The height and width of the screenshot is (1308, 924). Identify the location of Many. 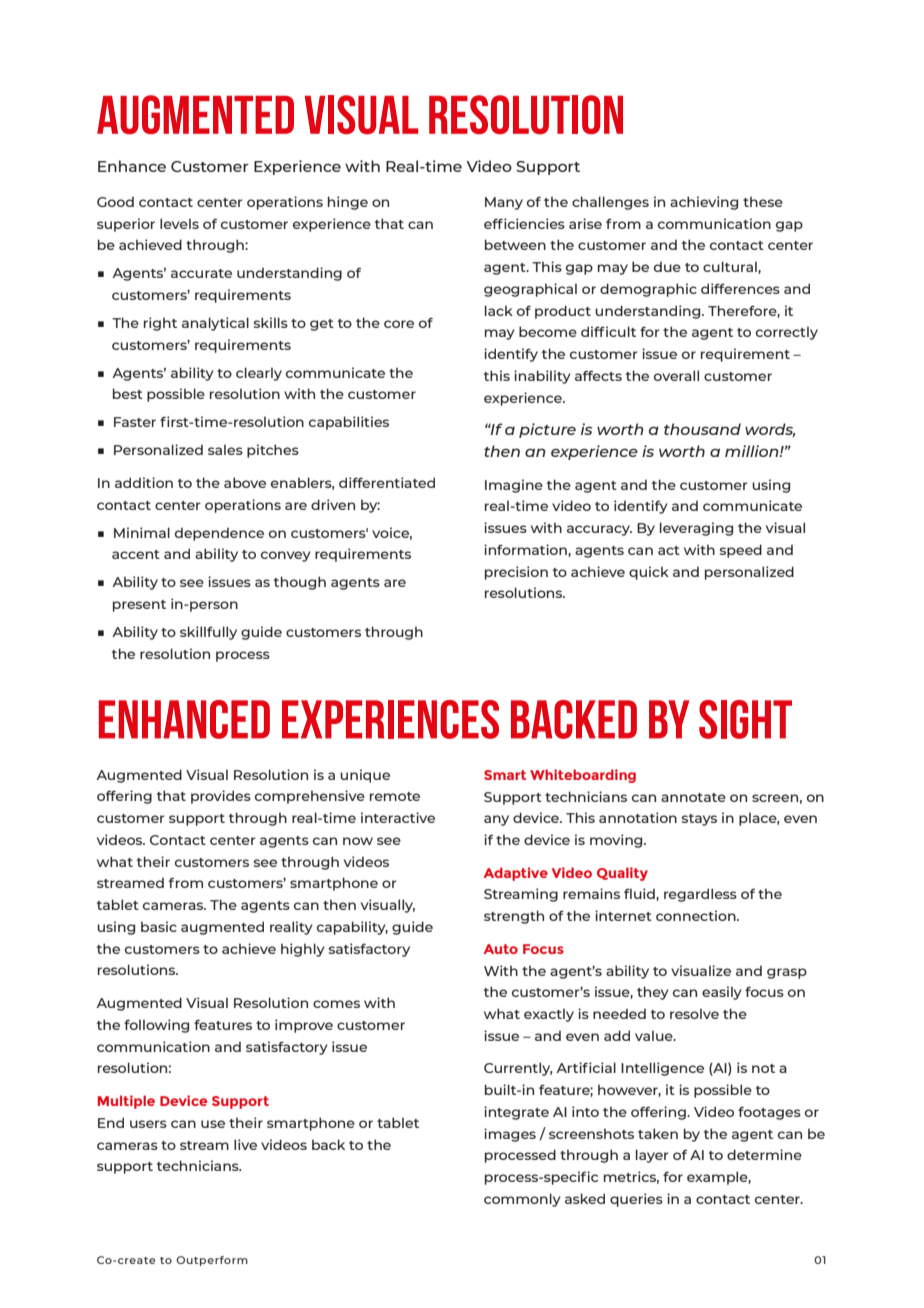
(504, 203).
